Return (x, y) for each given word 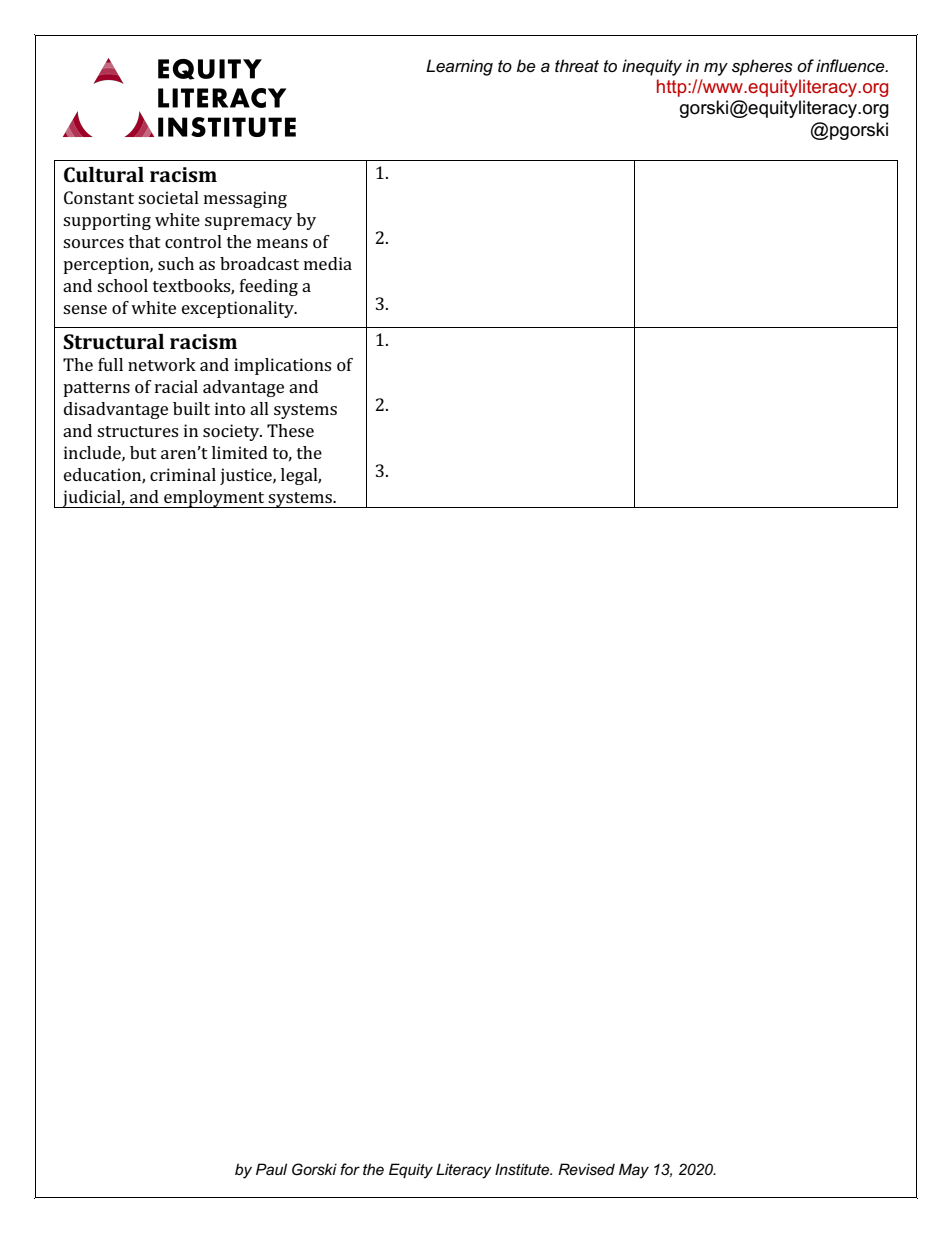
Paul (271, 1169)
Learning (459, 67)
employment (214, 499)
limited (240, 452)
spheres (762, 67)
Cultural (104, 174)
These (290, 430)
